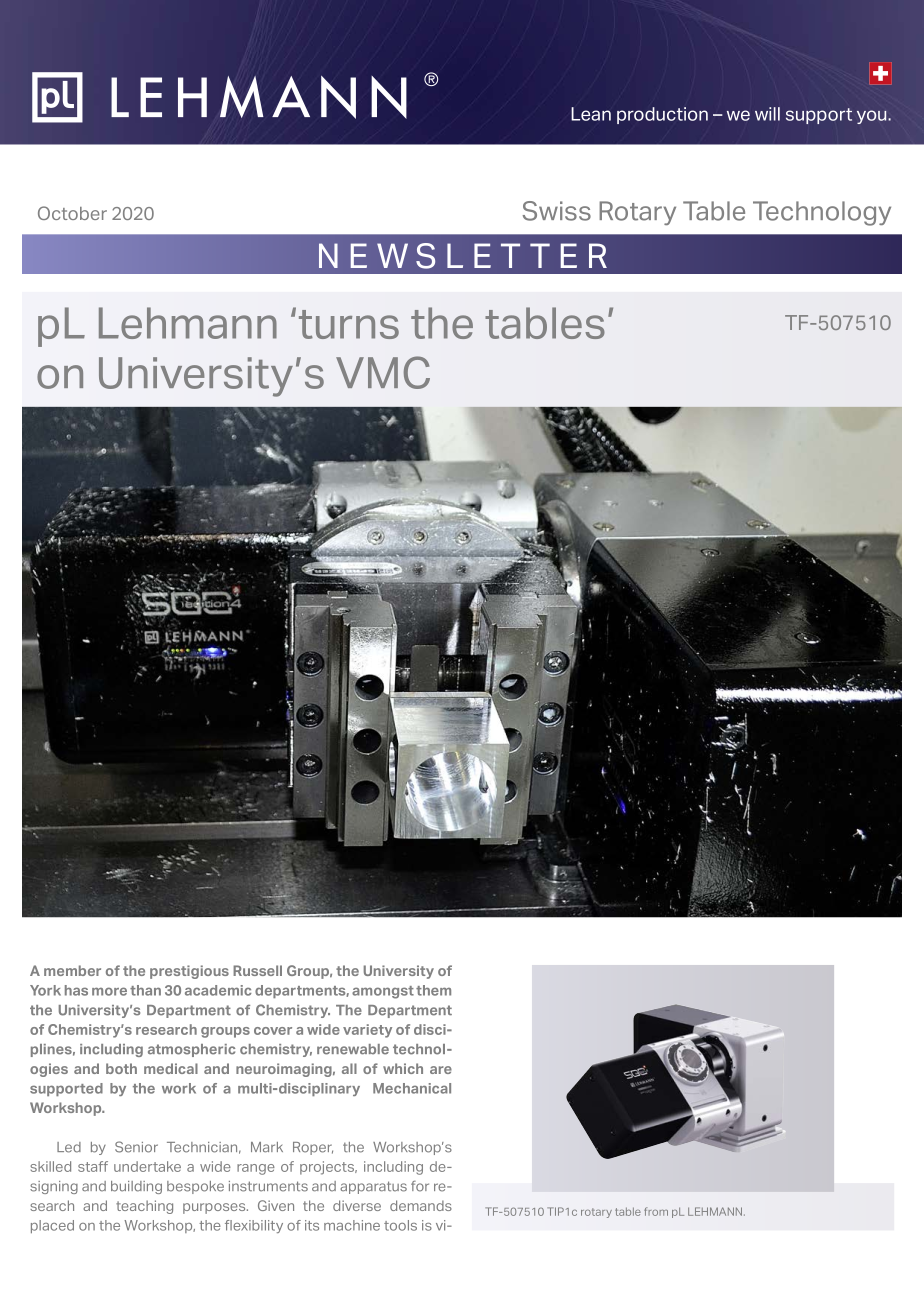 The height and width of the screenshot is (1308, 924). What do you see at coordinates (557, 211) in the screenshot?
I see `Swiss` at bounding box center [557, 211].
